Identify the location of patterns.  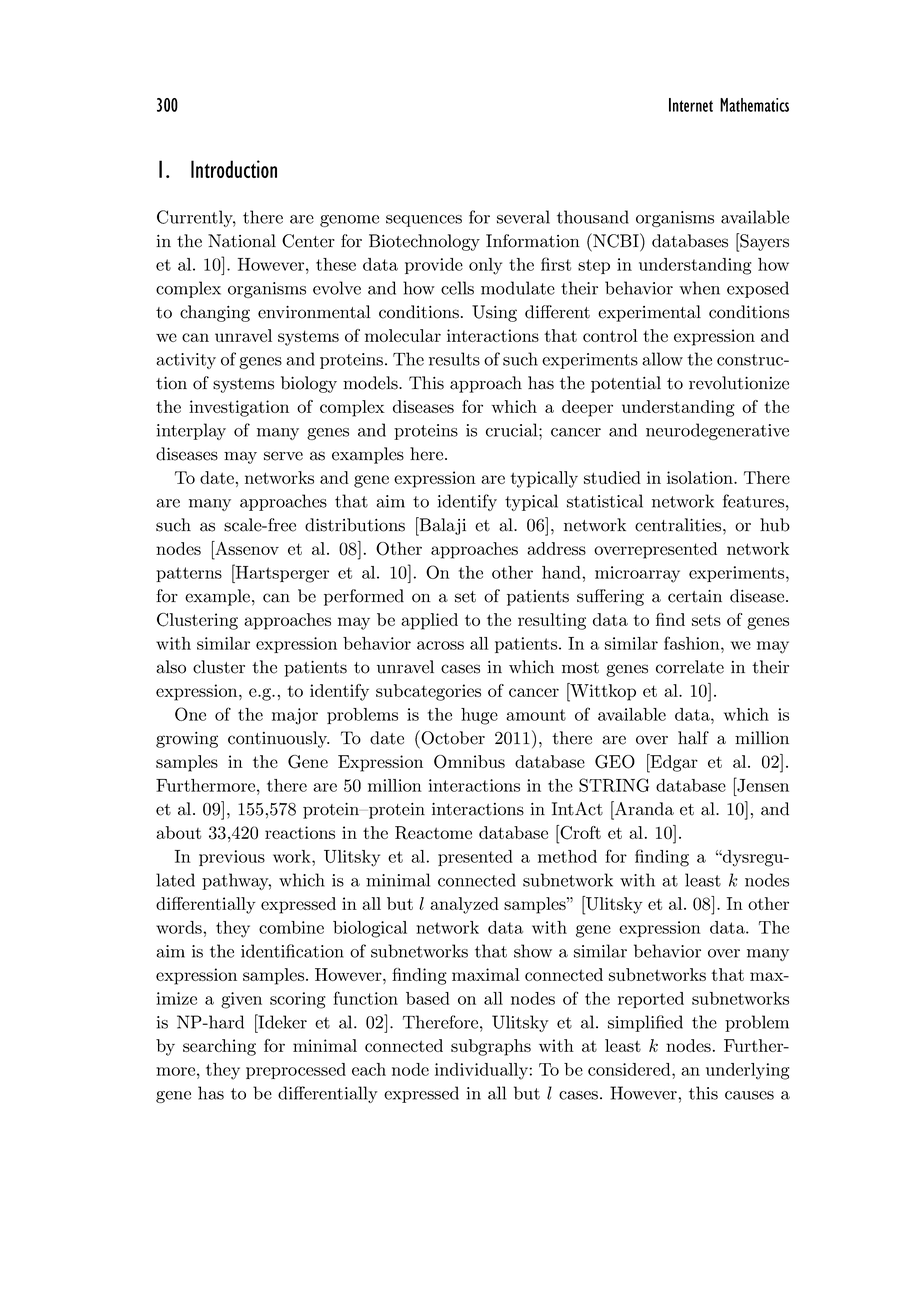
(189, 574).
